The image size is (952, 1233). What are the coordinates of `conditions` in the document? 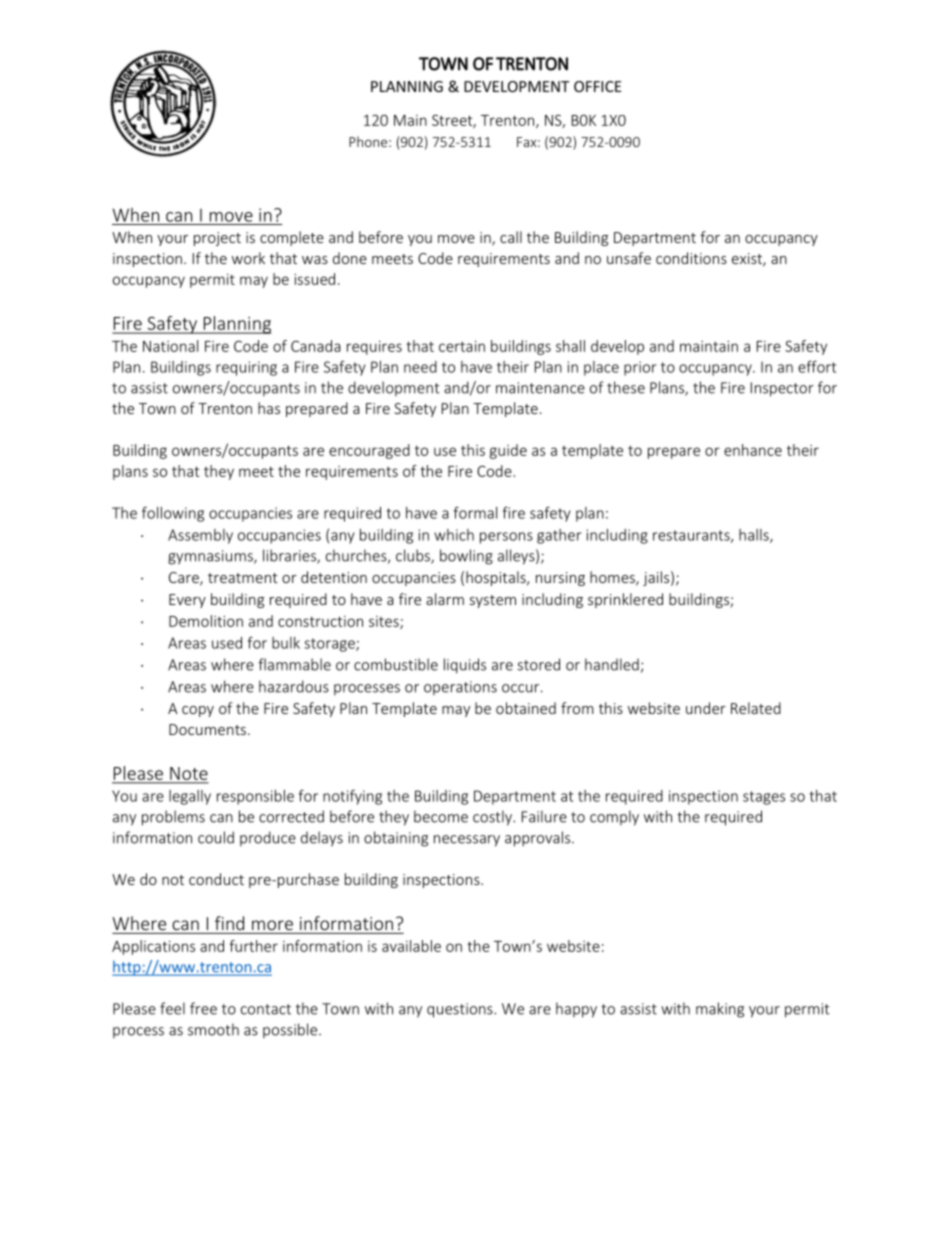 It's located at (691, 258).
